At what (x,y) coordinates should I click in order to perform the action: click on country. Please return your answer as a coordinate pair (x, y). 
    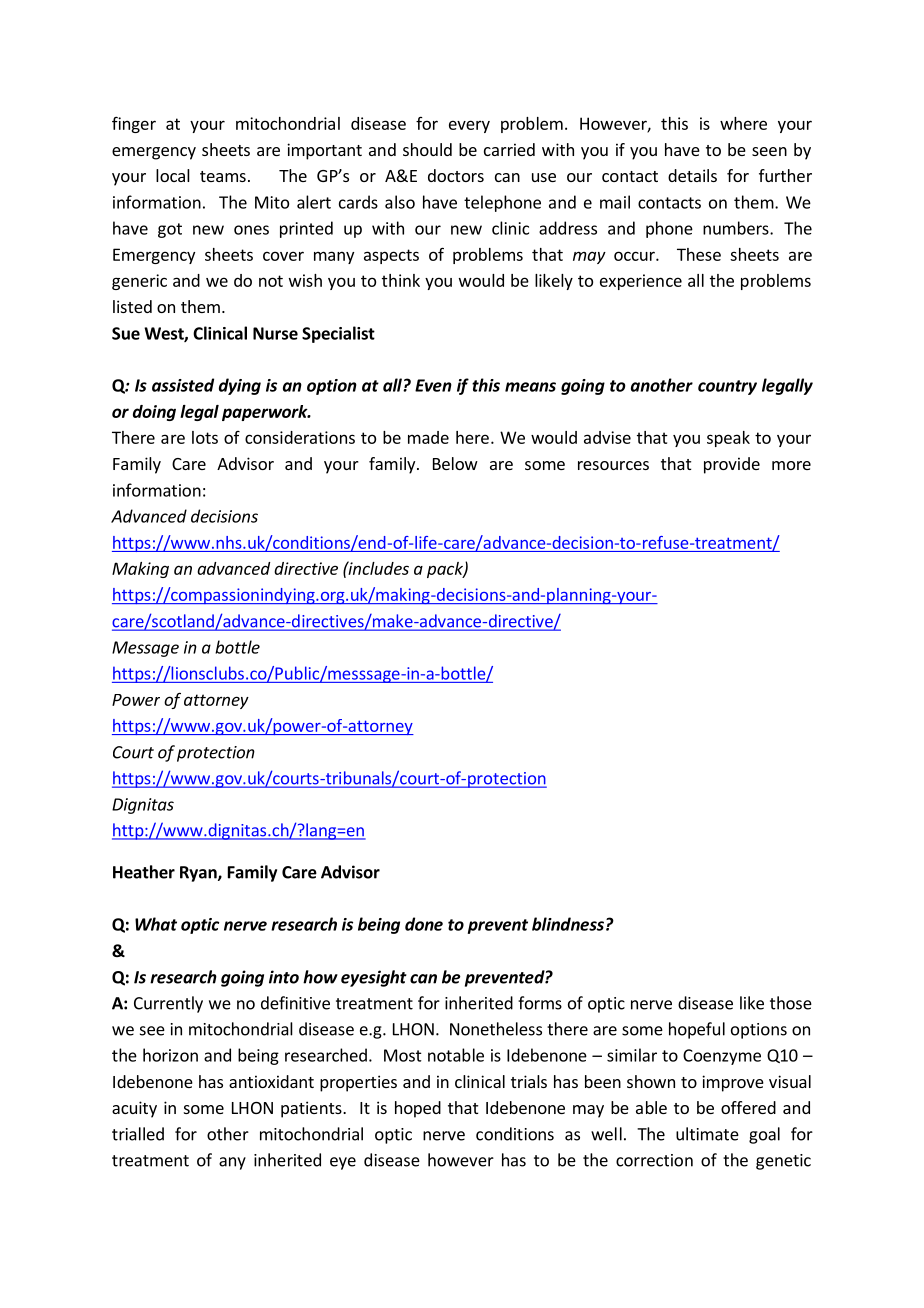
    Looking at the image, I should click on (727, 387).
